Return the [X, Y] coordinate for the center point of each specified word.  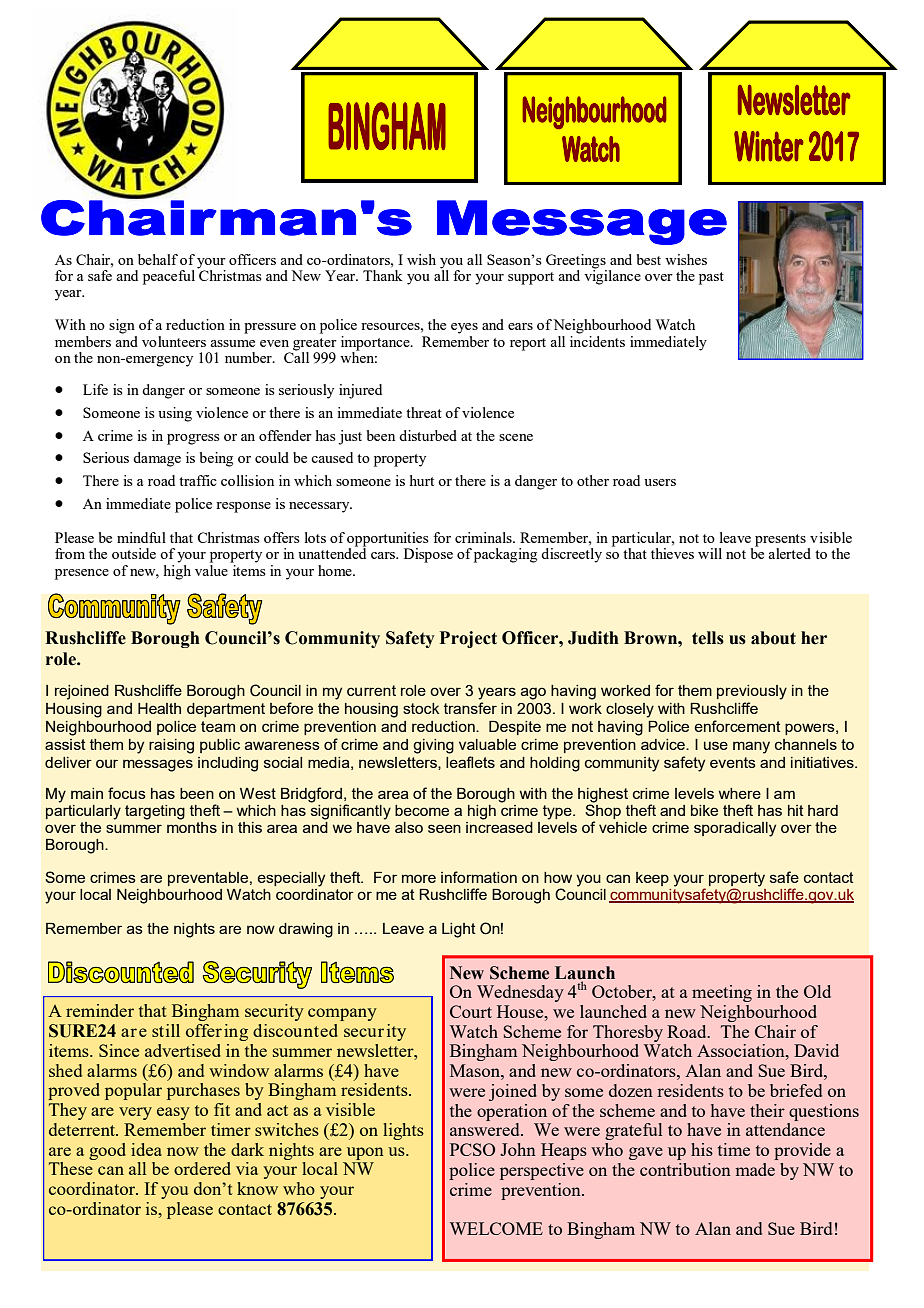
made [755, 1169]
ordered [202, 1168]
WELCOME [496, 1228]
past [711, 278]
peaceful [169, 277]
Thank [383, 275]
